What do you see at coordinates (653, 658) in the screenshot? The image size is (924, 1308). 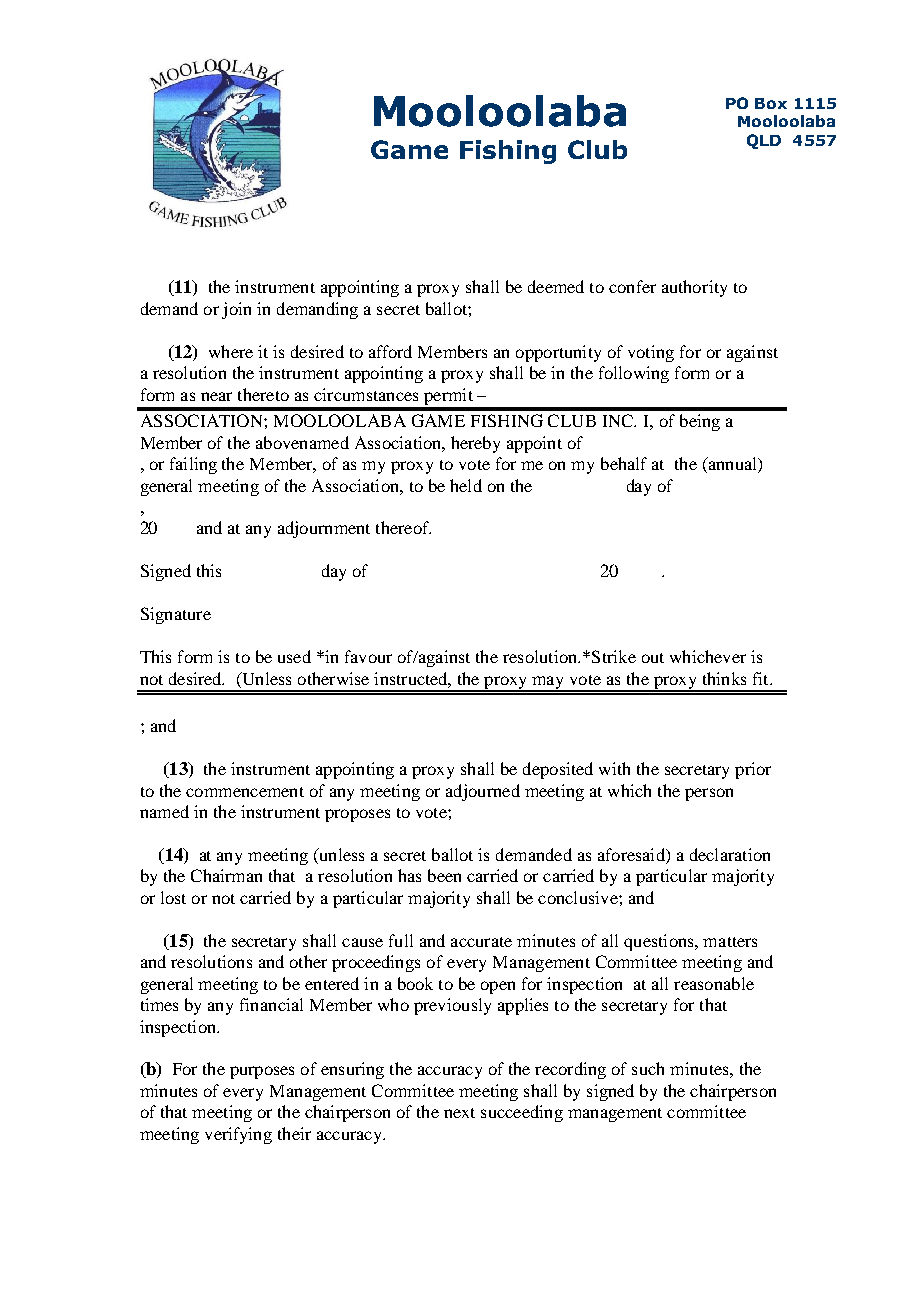 I see `out` at bounding box center [653, 658].
